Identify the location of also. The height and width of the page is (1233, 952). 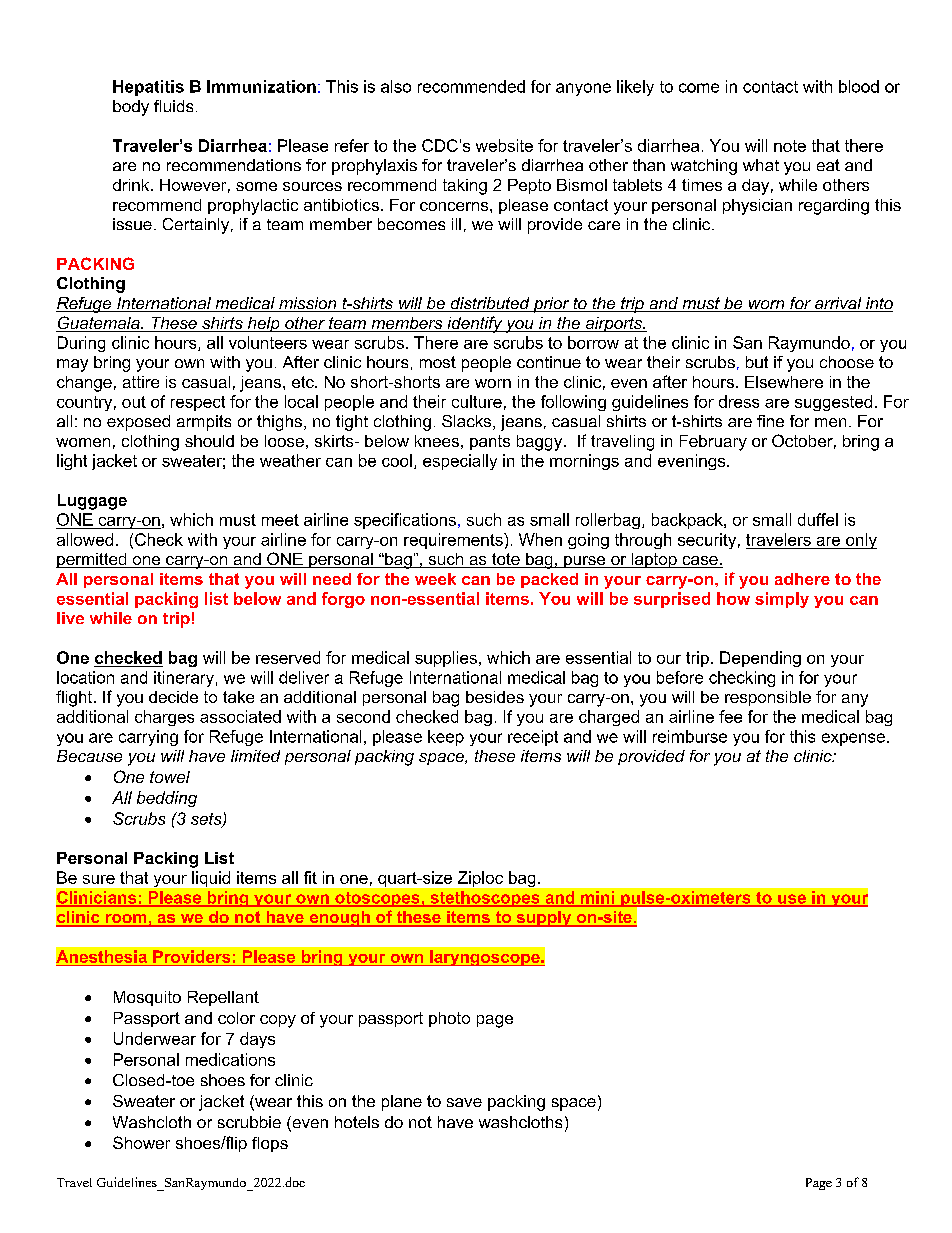
(396, 86).
